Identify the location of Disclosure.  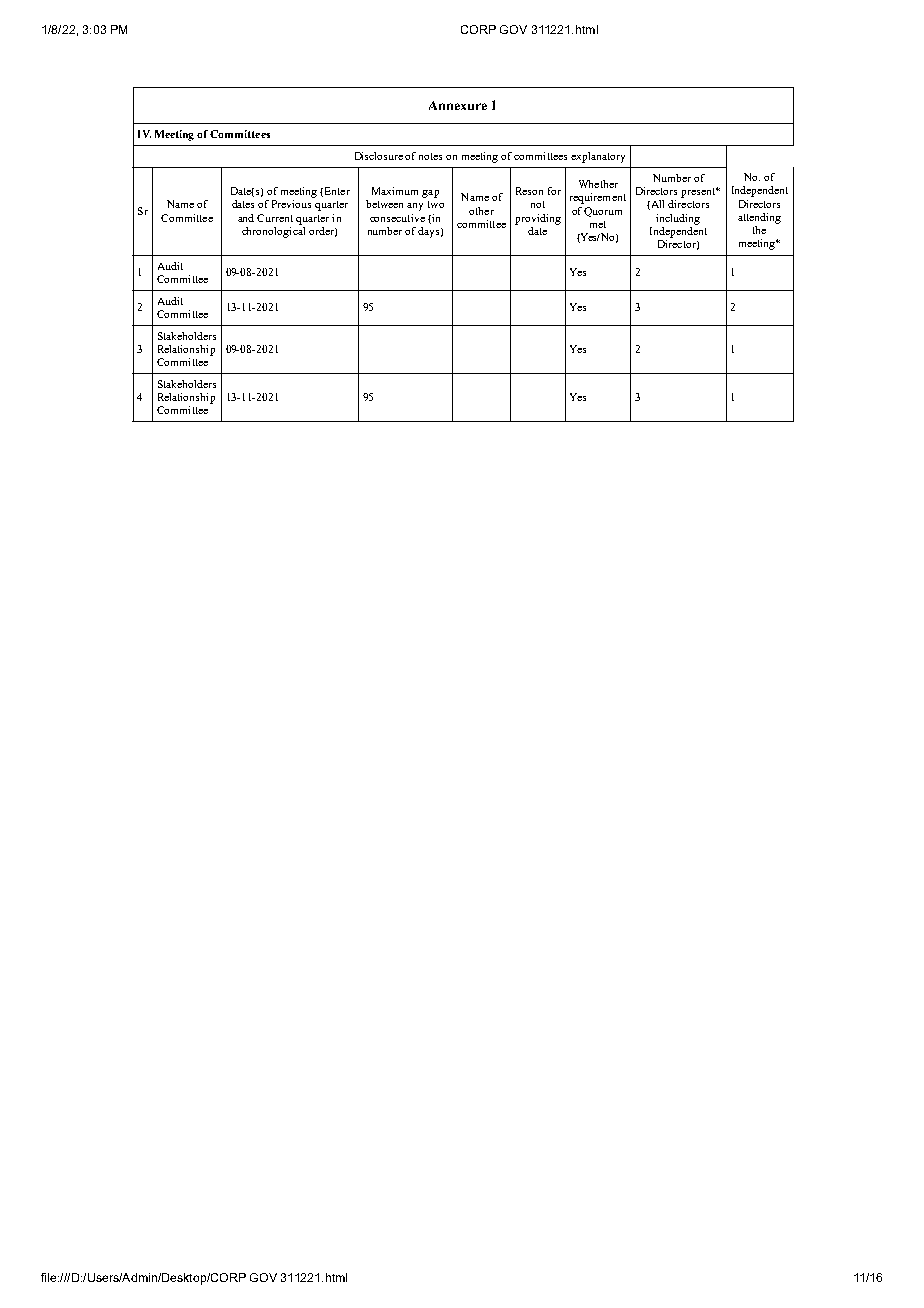
(380, 156).
